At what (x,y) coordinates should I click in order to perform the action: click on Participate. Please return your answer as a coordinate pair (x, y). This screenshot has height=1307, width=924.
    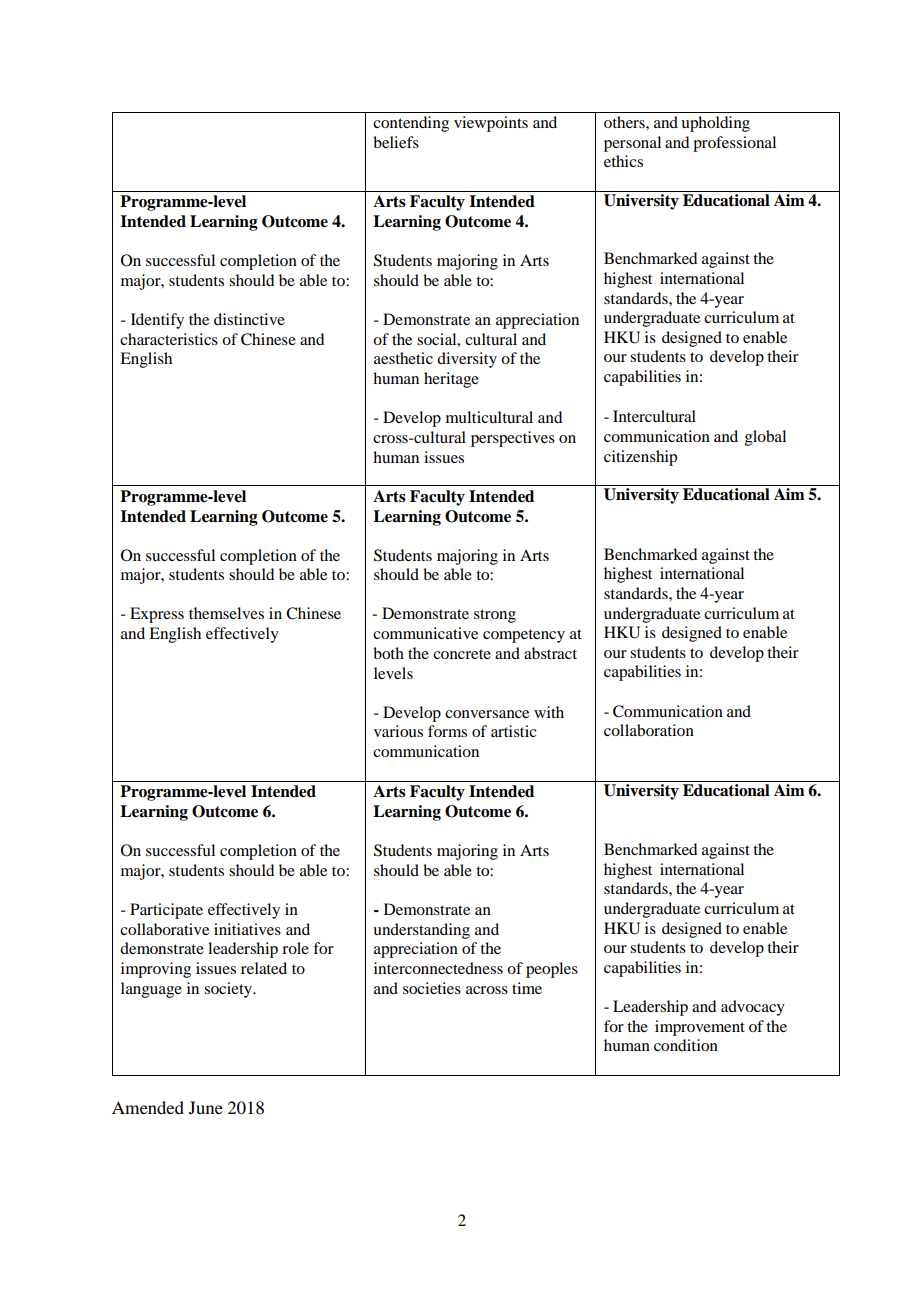
    Looking at the image, I should click on (166, 911).
